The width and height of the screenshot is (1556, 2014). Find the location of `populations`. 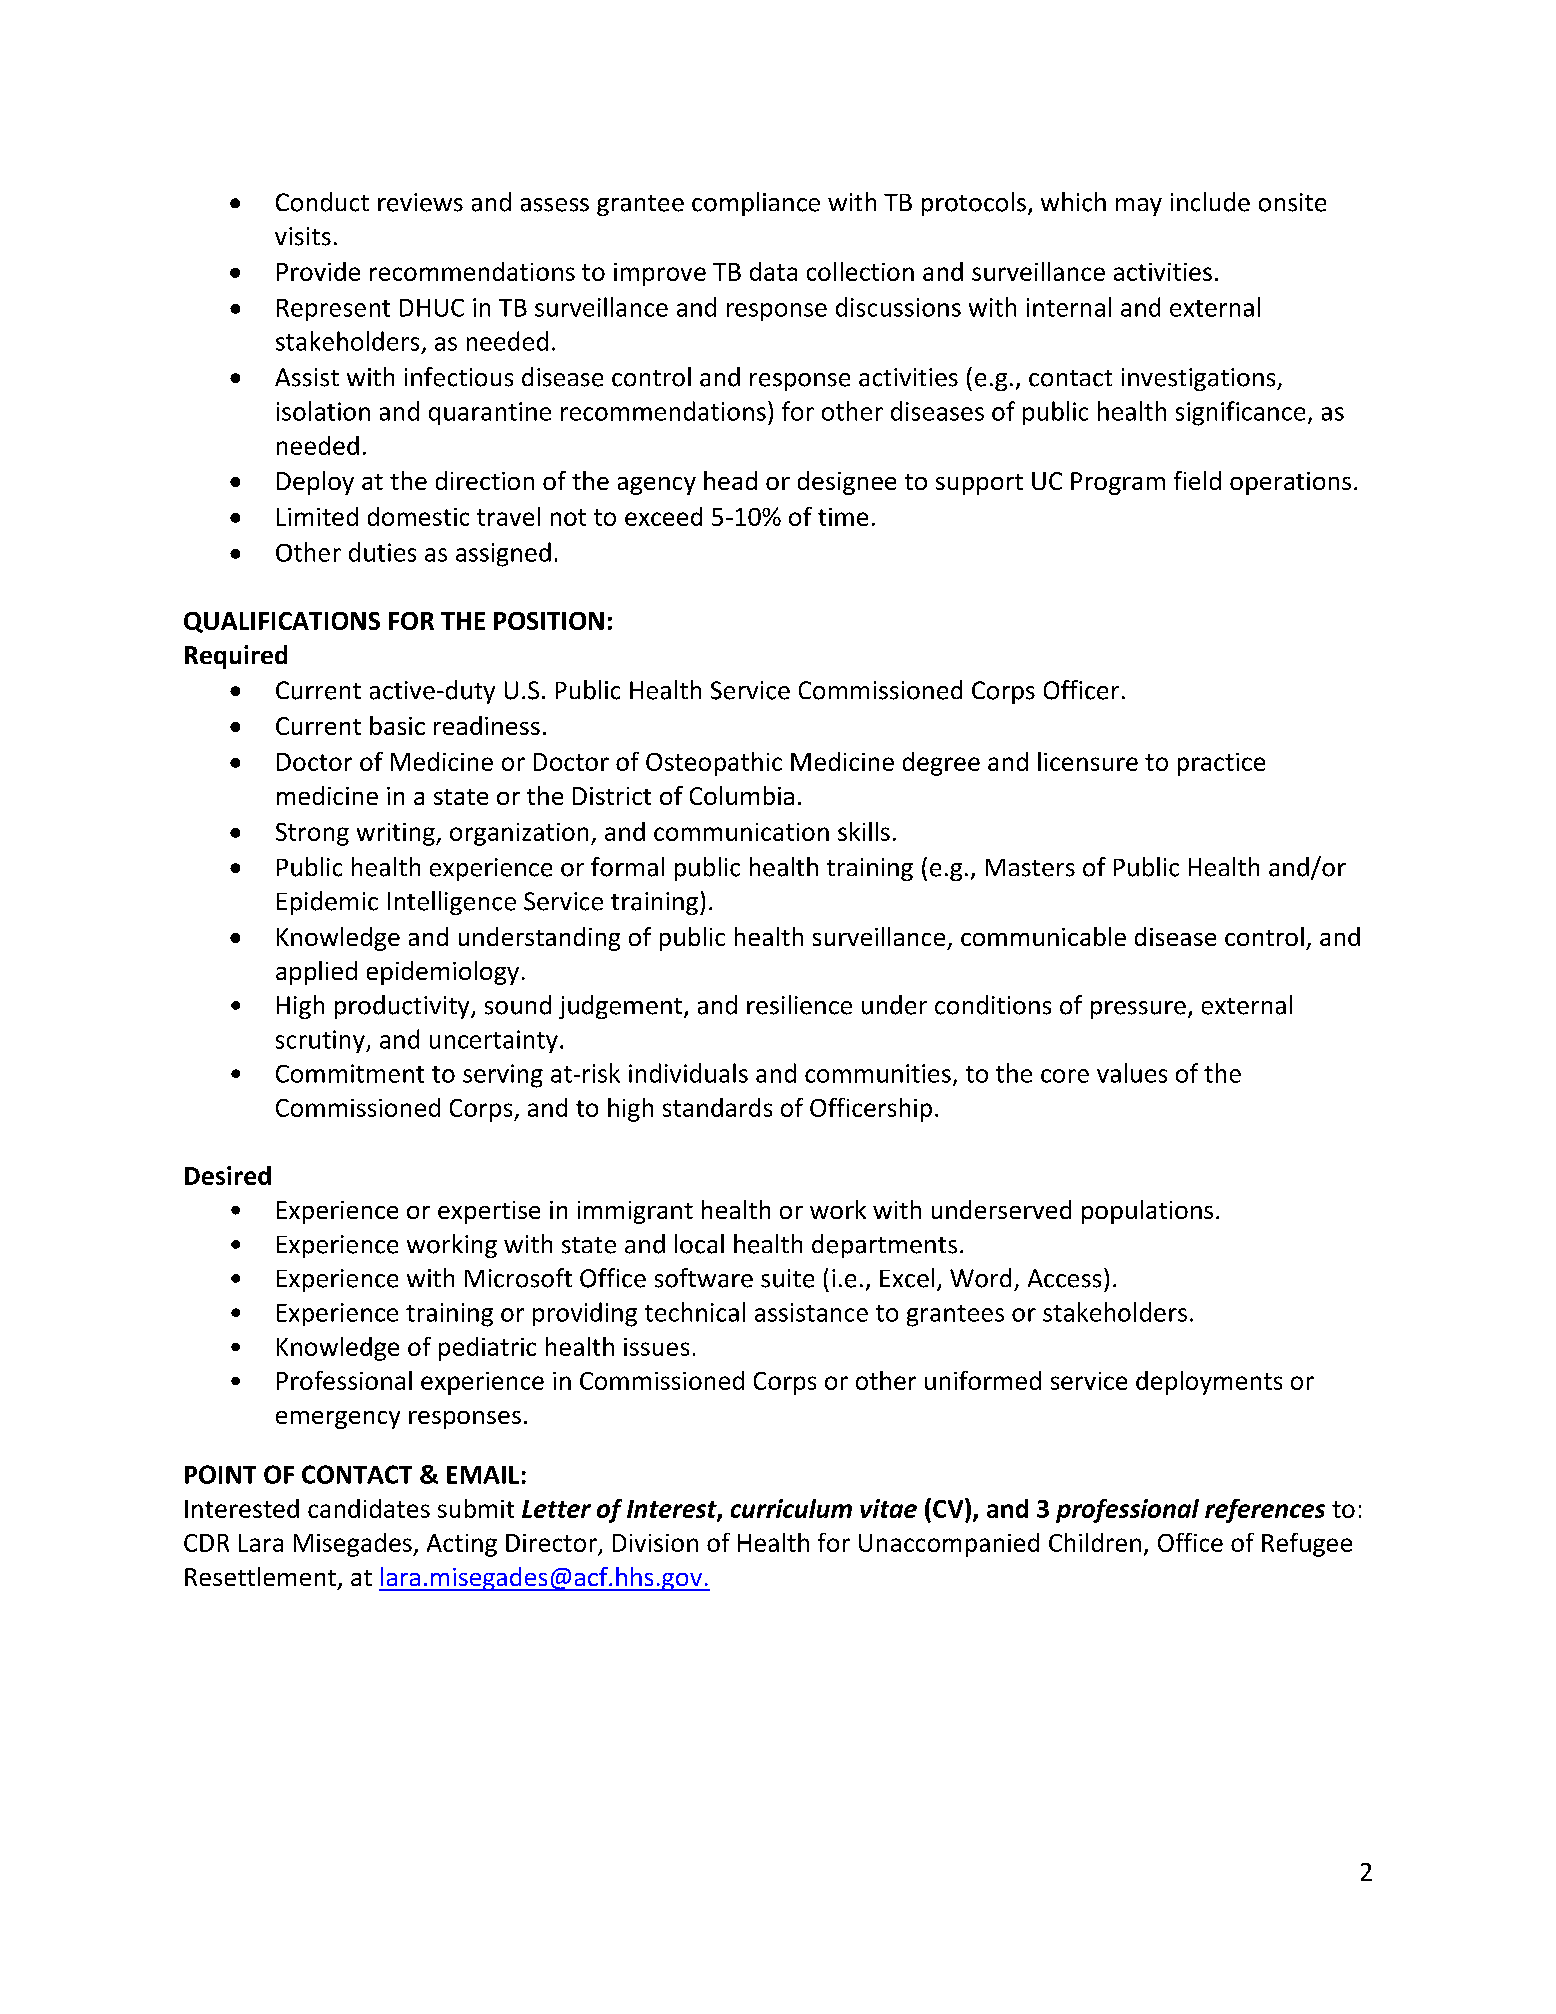

populations is located at coordinates (1147, 1212).
